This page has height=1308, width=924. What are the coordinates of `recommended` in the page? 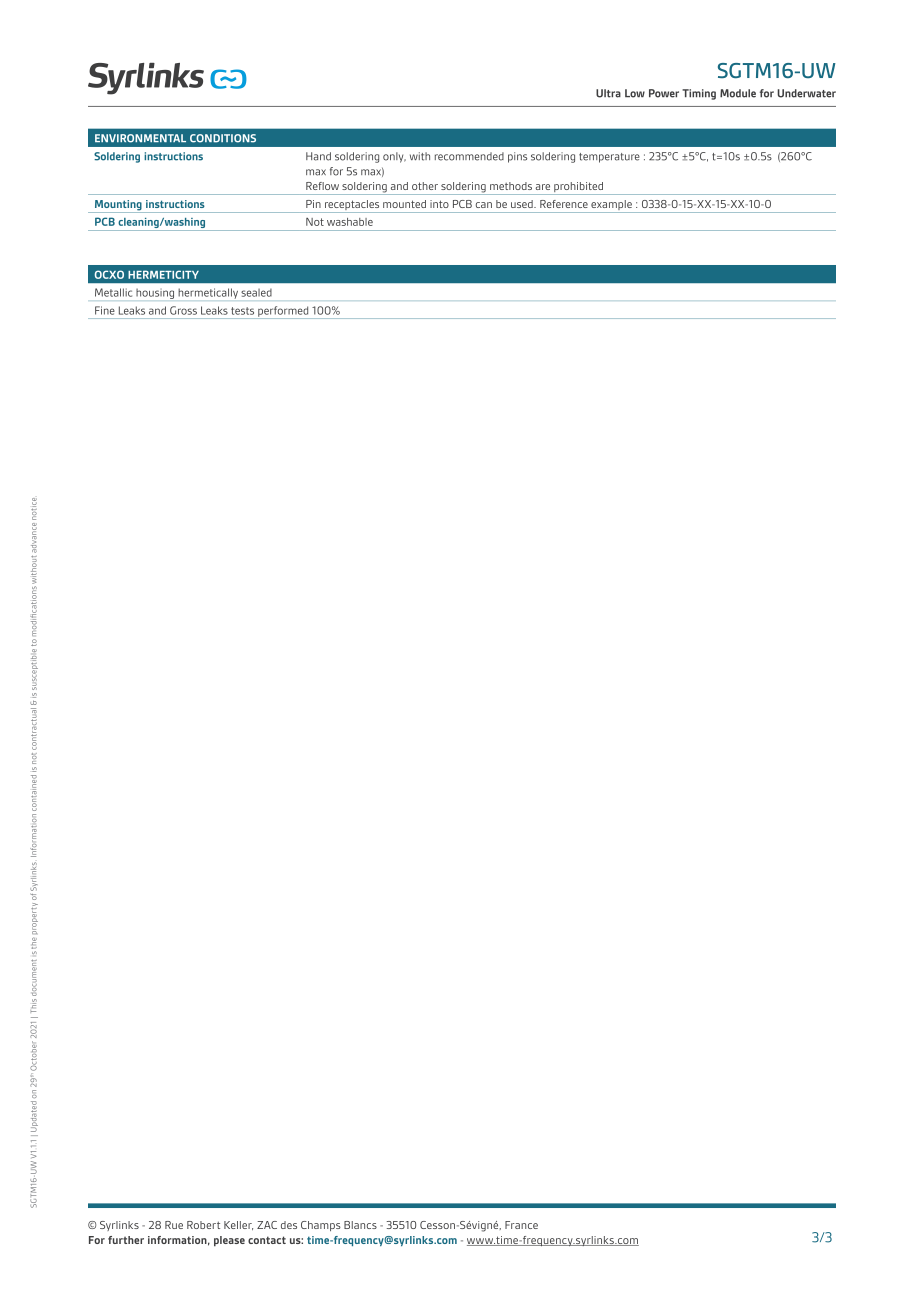 It's located at (469, 156).
